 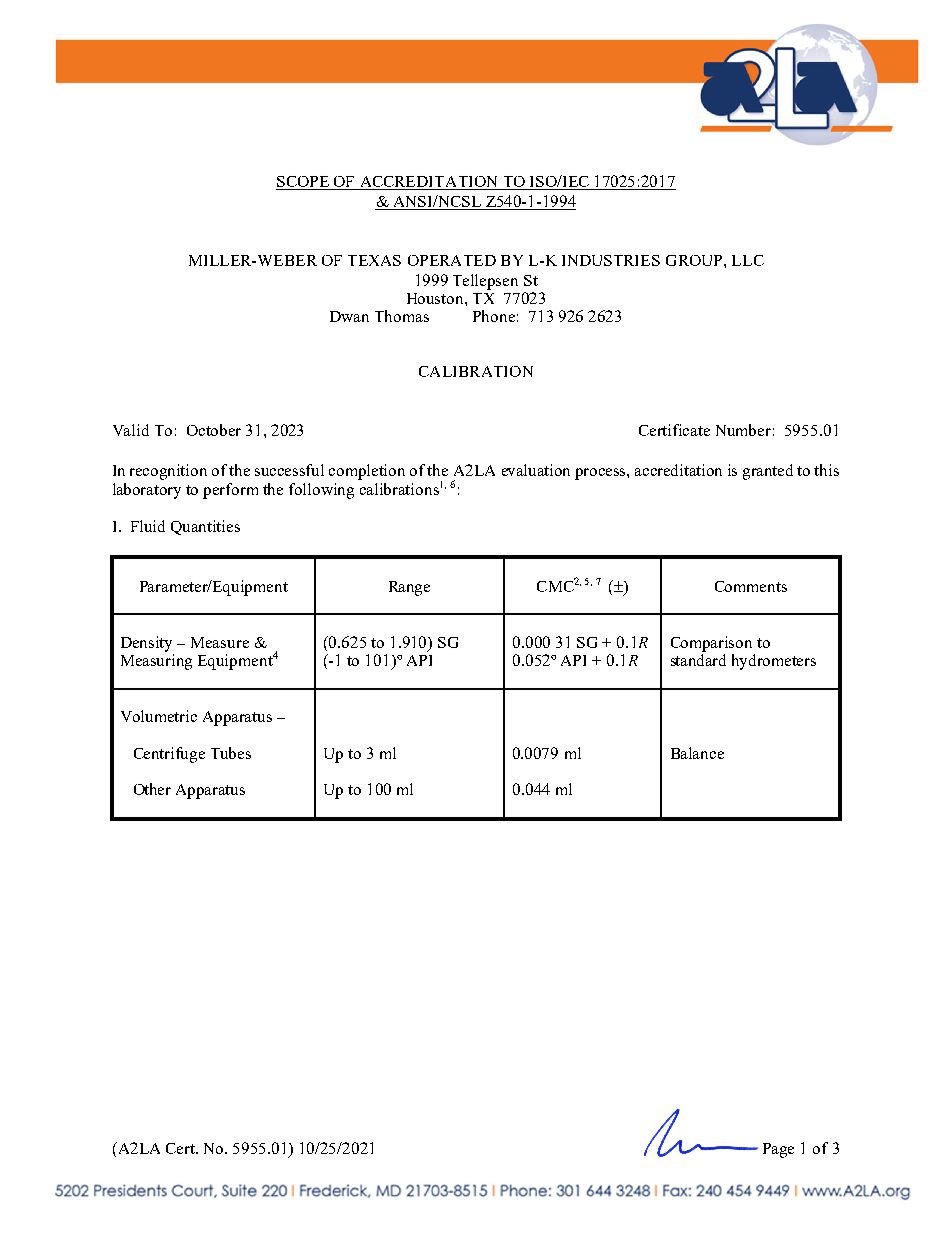 I want to click on Measure, so click(x=220, y=642).
